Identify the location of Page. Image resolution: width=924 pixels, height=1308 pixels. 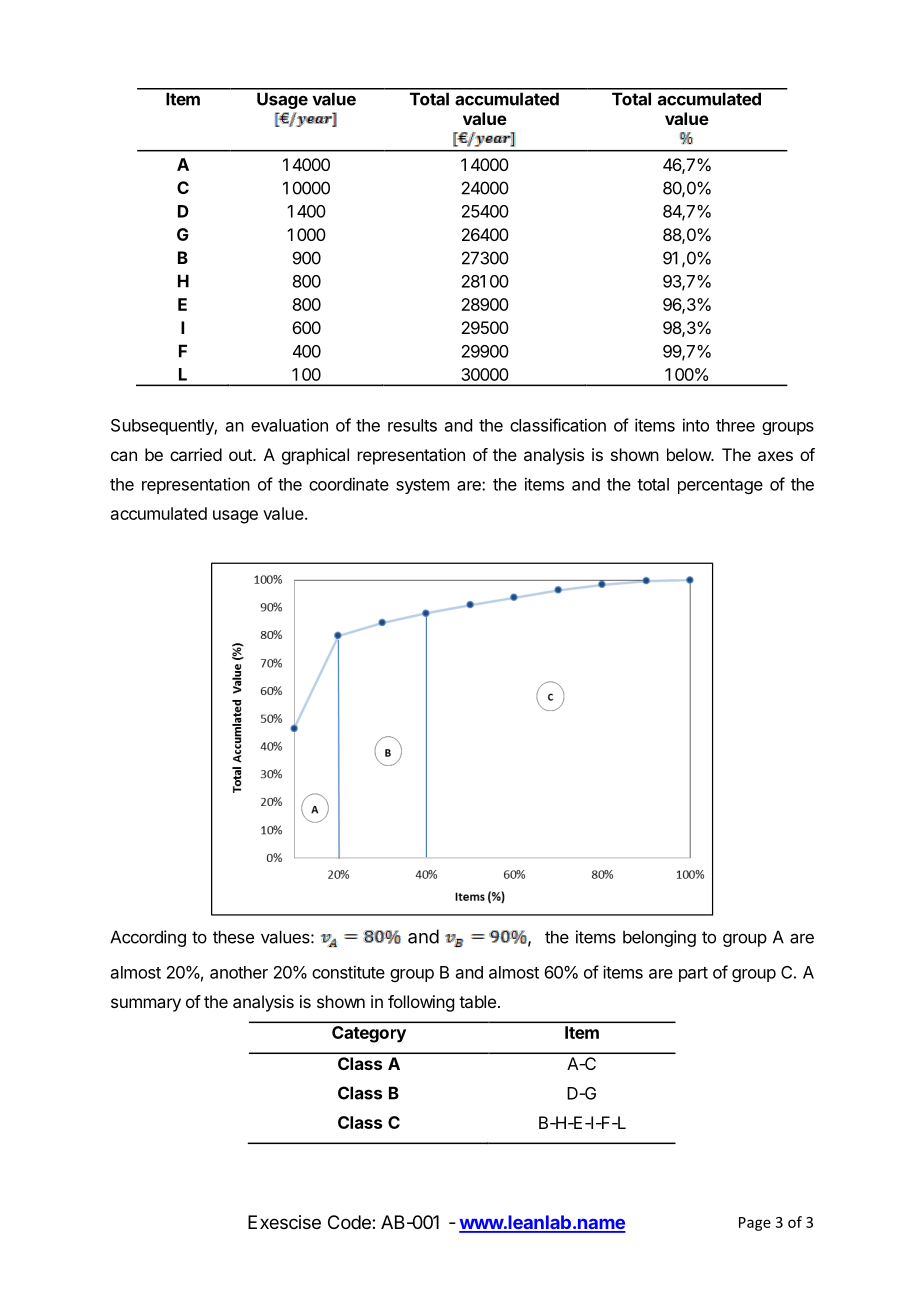
(755, 1224).
